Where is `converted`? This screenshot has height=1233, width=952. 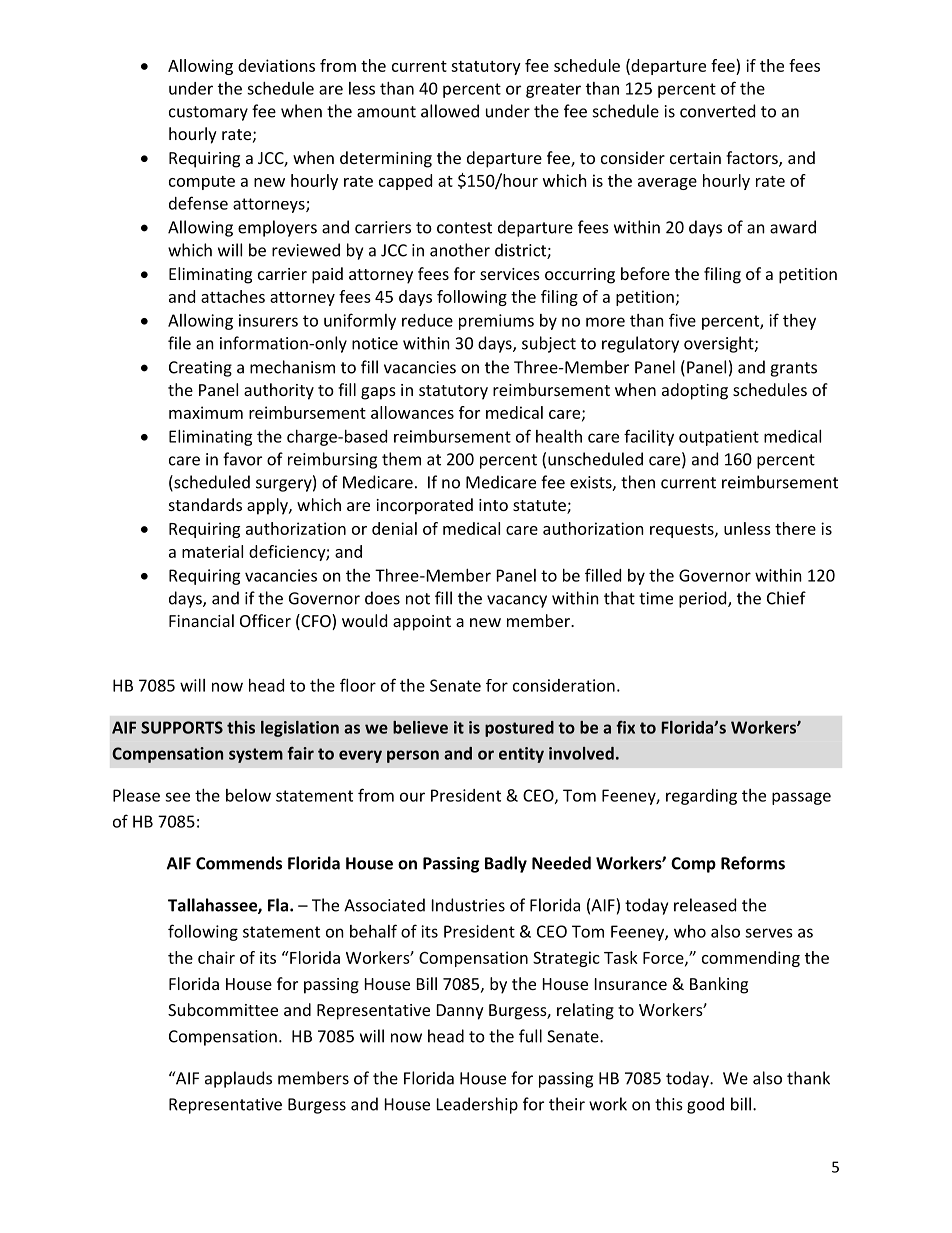 converted is located at coordinates (717, 111).
